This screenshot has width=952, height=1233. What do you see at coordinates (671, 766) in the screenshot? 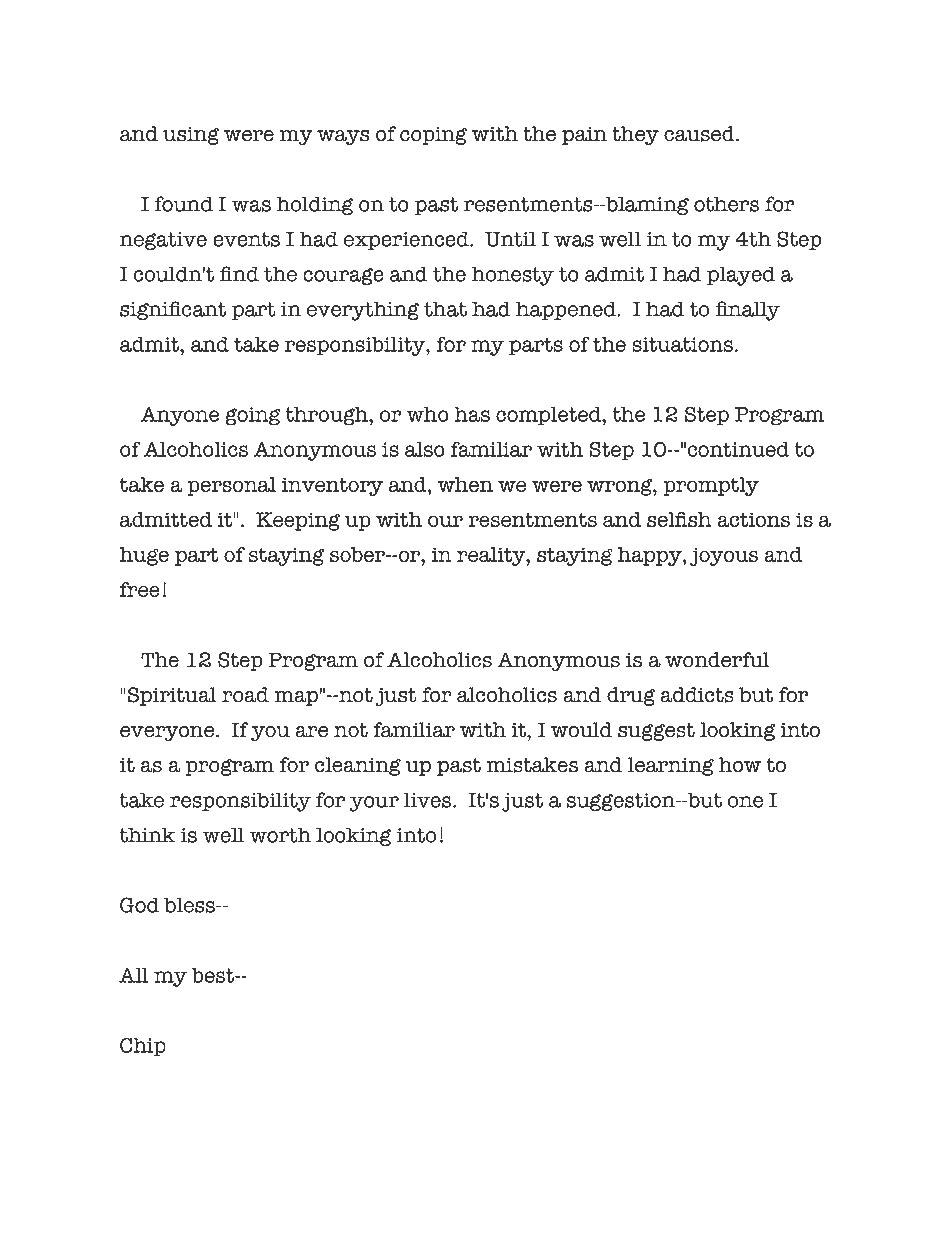
I see `learning` at bounding box center [671, 766].
